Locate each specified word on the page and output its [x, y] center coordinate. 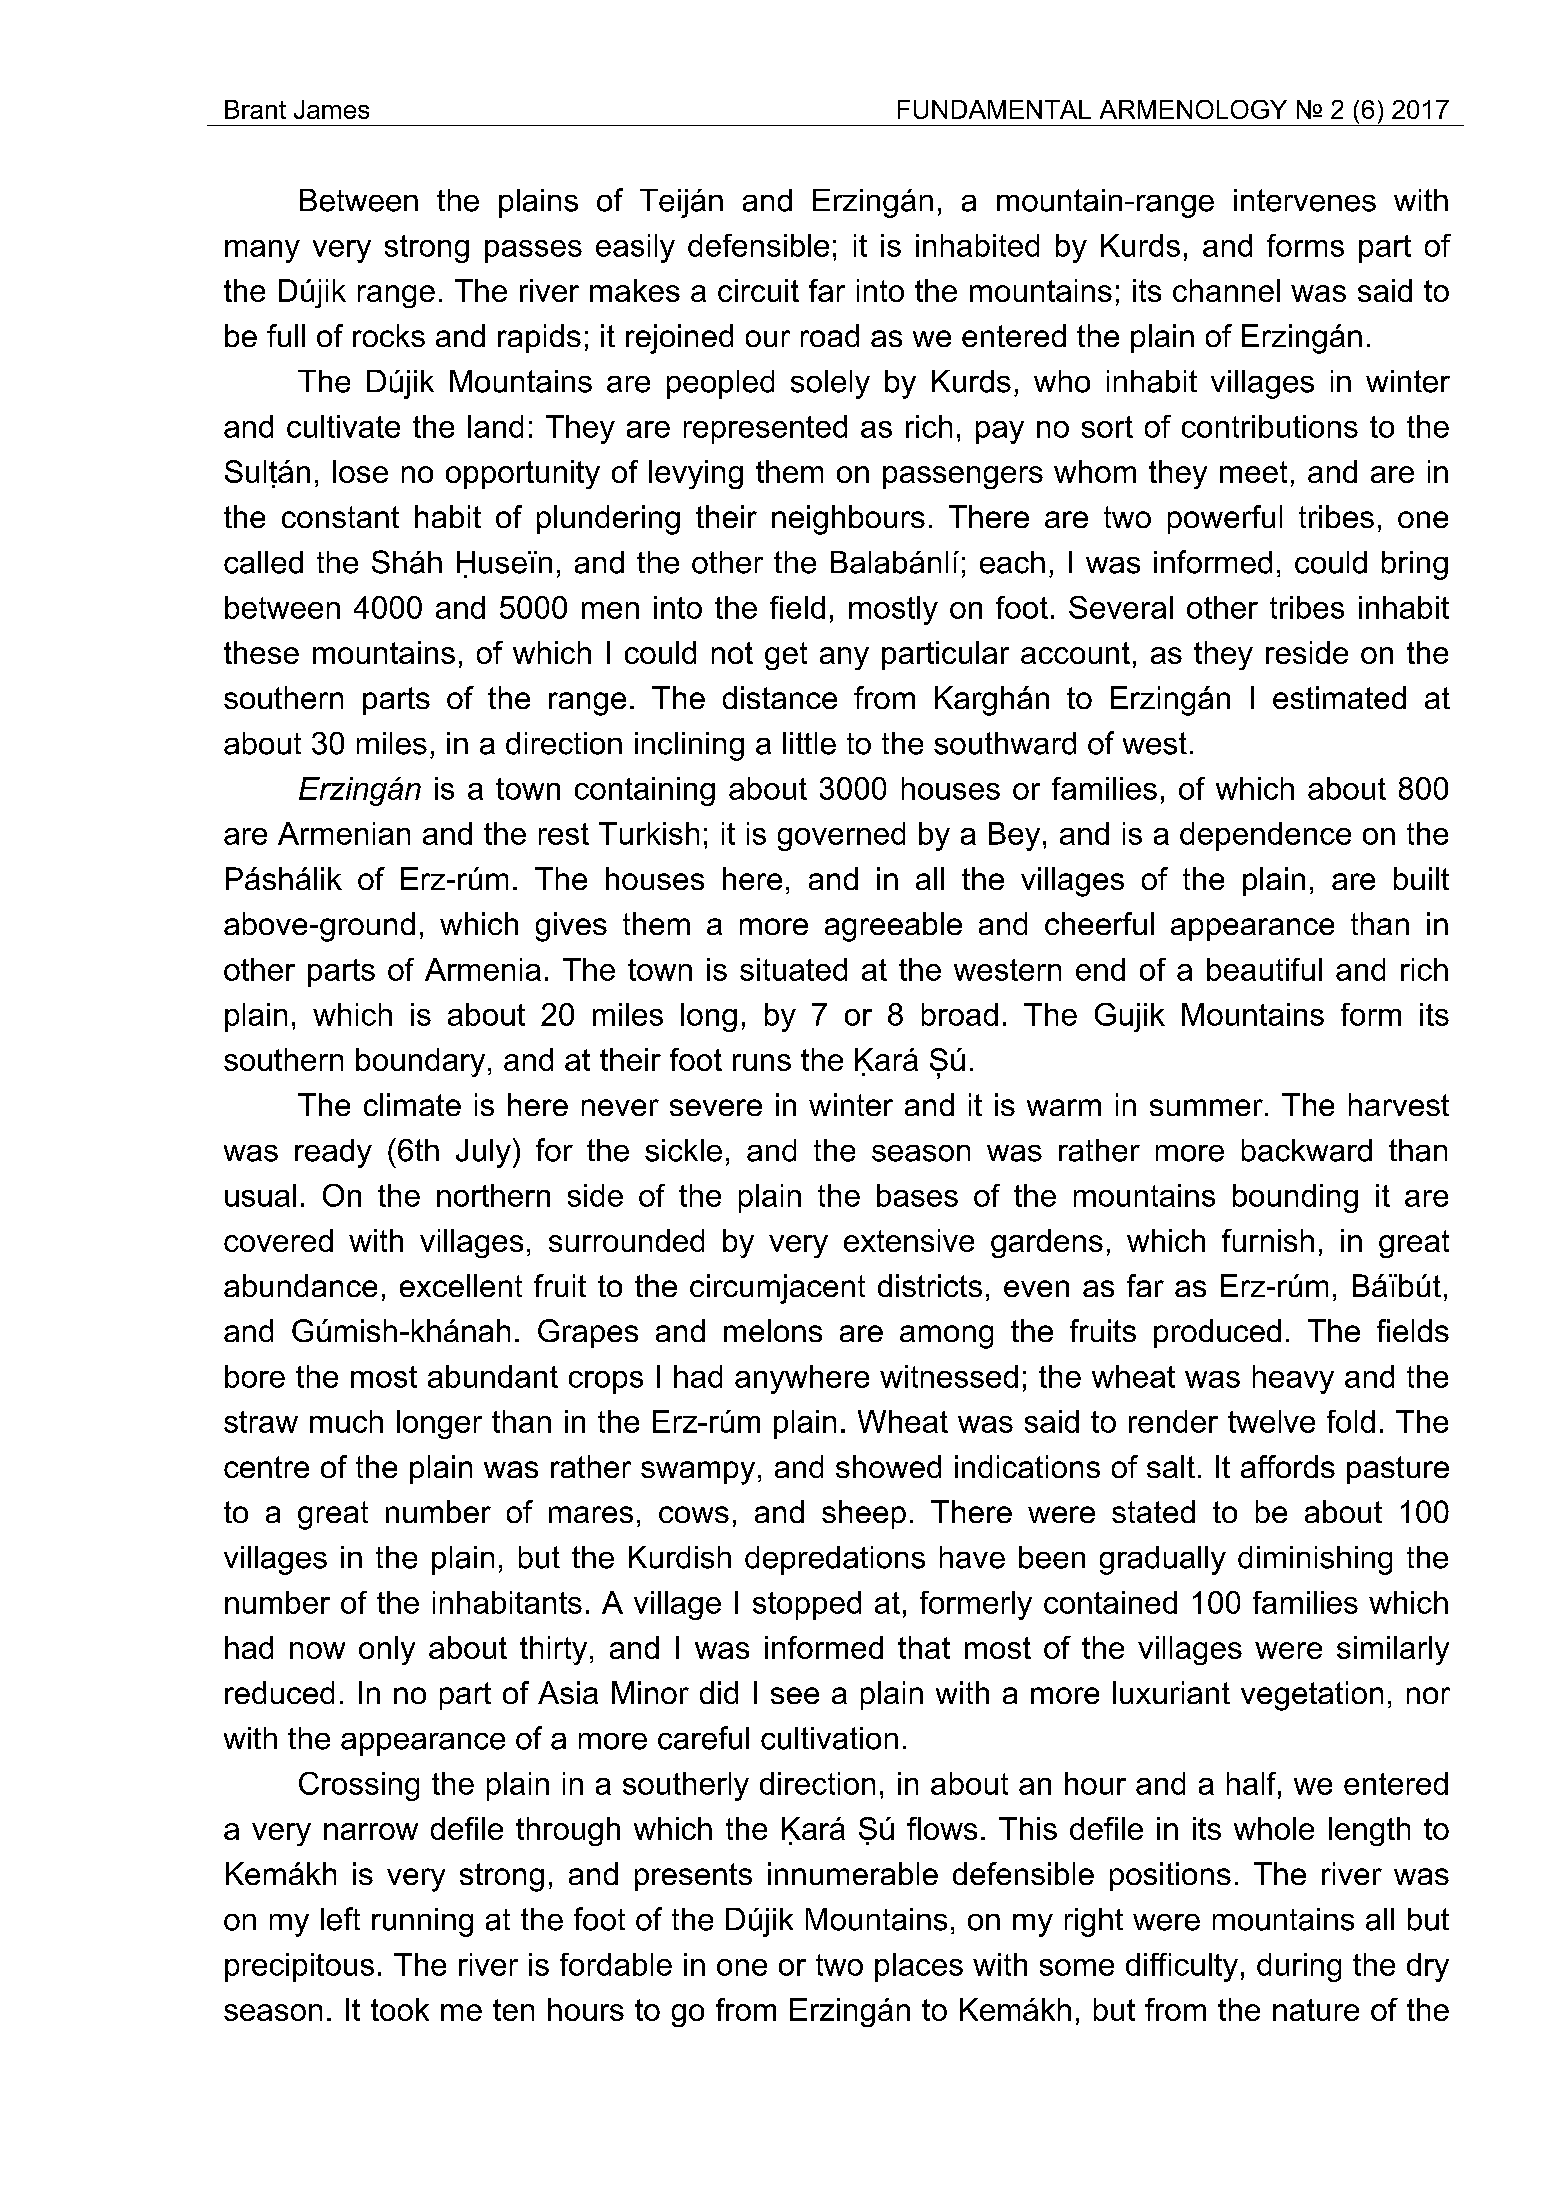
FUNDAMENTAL [994, 109]
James [331, 109]
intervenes [1305, 200]
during [1299, 1967]
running [422, 1922]
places [919, 1967]
